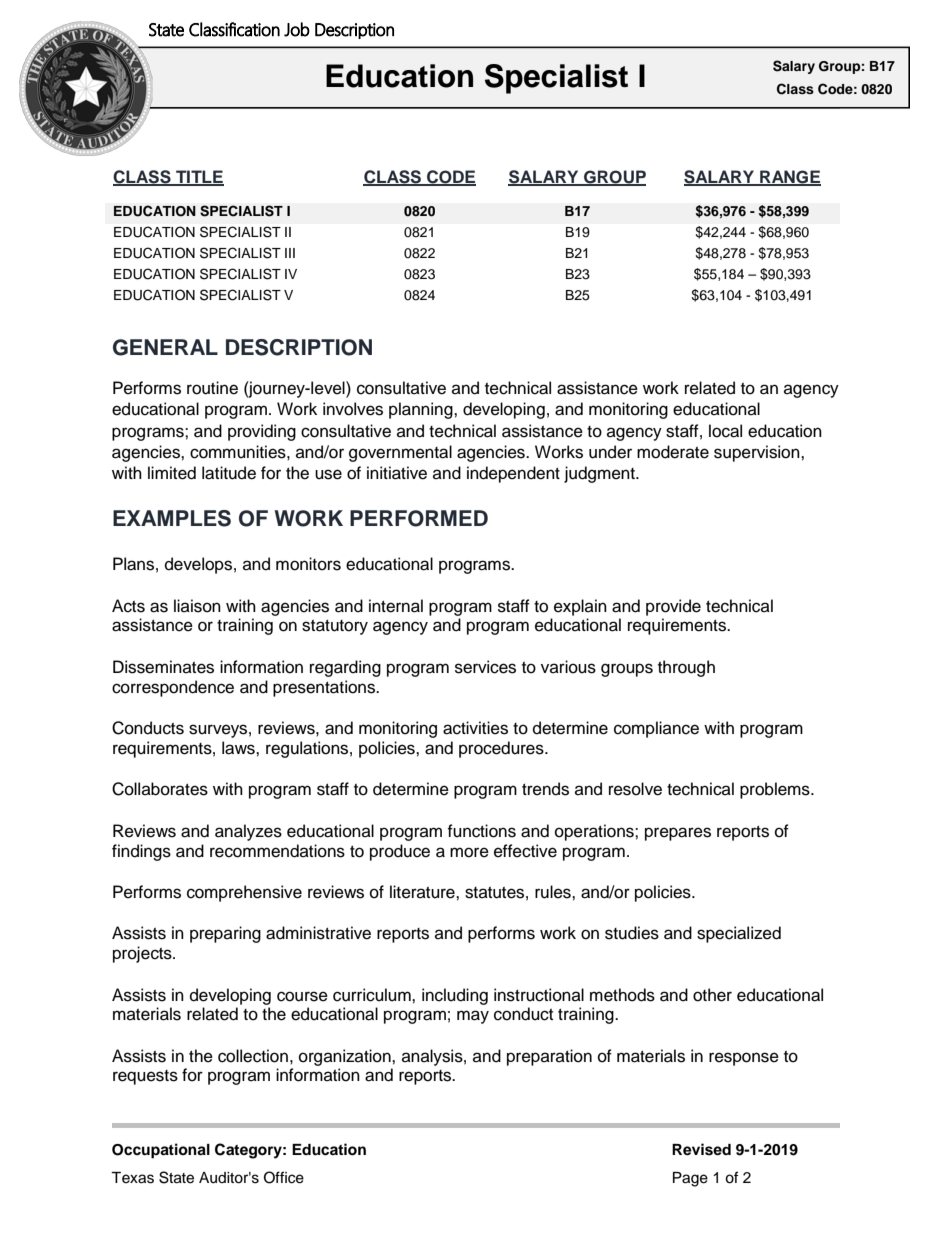 This page has width=952, height=1233. I want to click on correspondence, so click(173, 688).
